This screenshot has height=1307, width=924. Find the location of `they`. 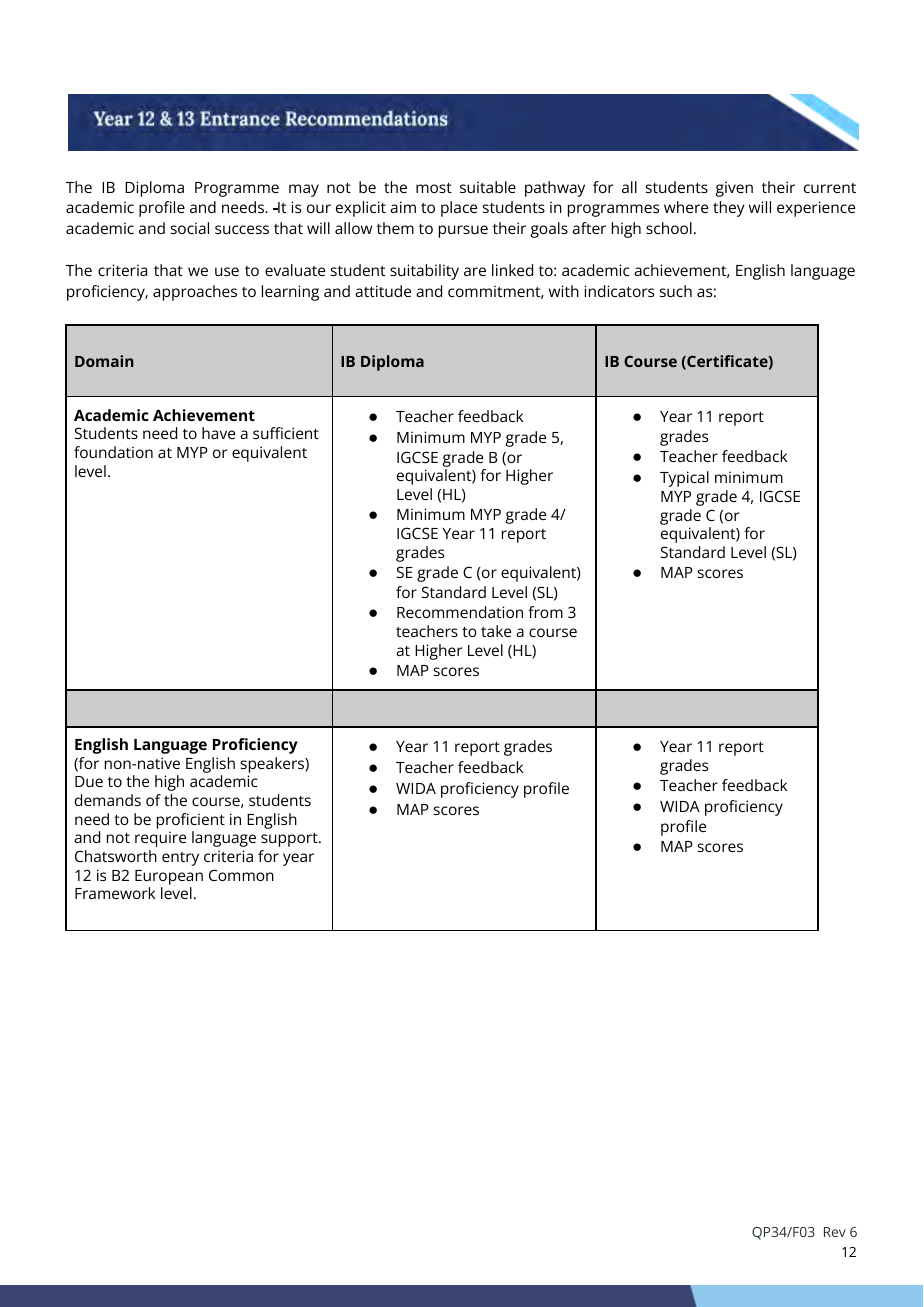

they is located at coordinates (729, 209).
